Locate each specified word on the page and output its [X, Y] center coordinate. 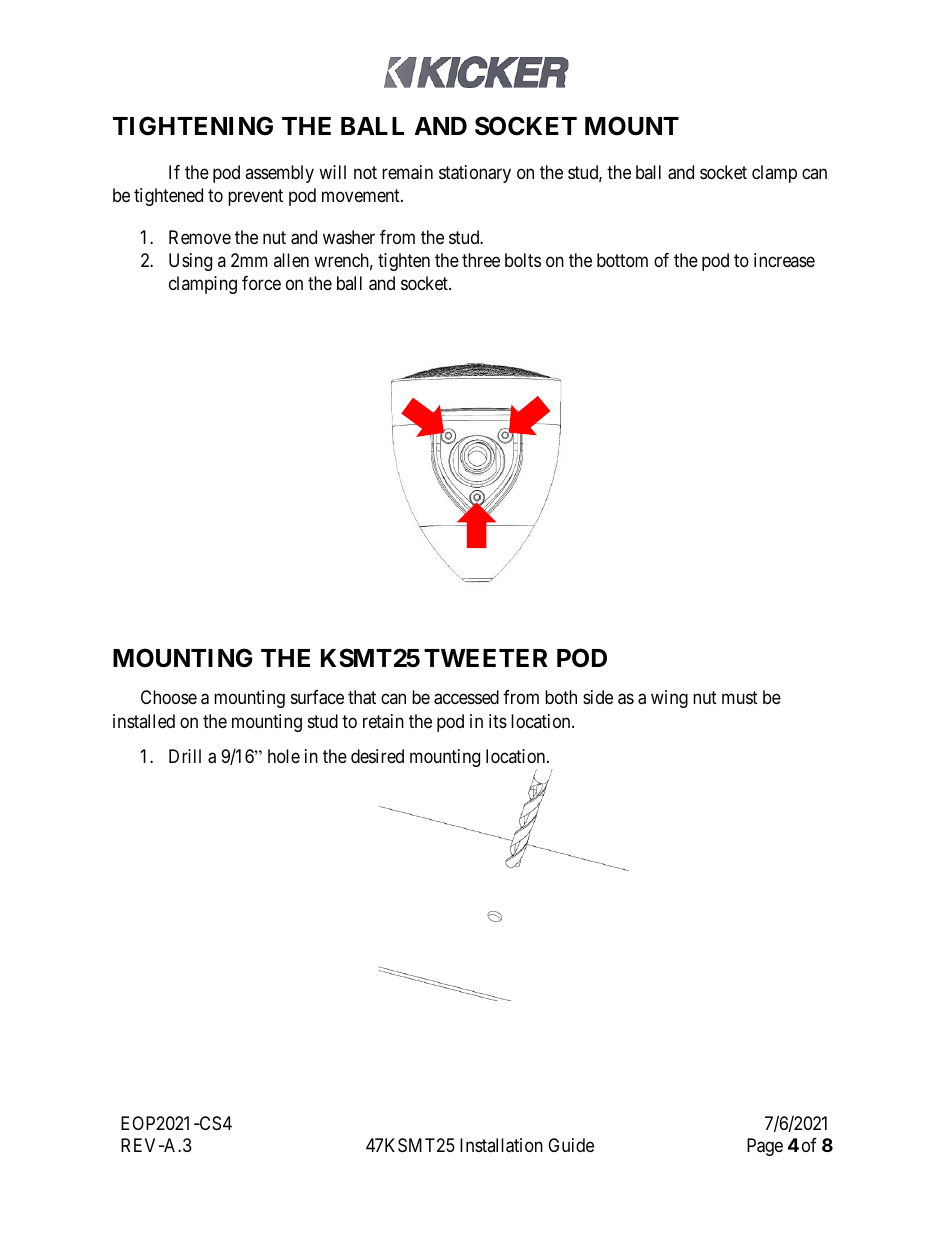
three [481, 260]
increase [784, 260]
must [740, 698]
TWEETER [486, 658]
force [261, 283]
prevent [255, 197]
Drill [185, 756]
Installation [501, 1145]
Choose [169, 697]
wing [669, 699]
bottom [622, 260]
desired [377, 756]
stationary [475, 174]
